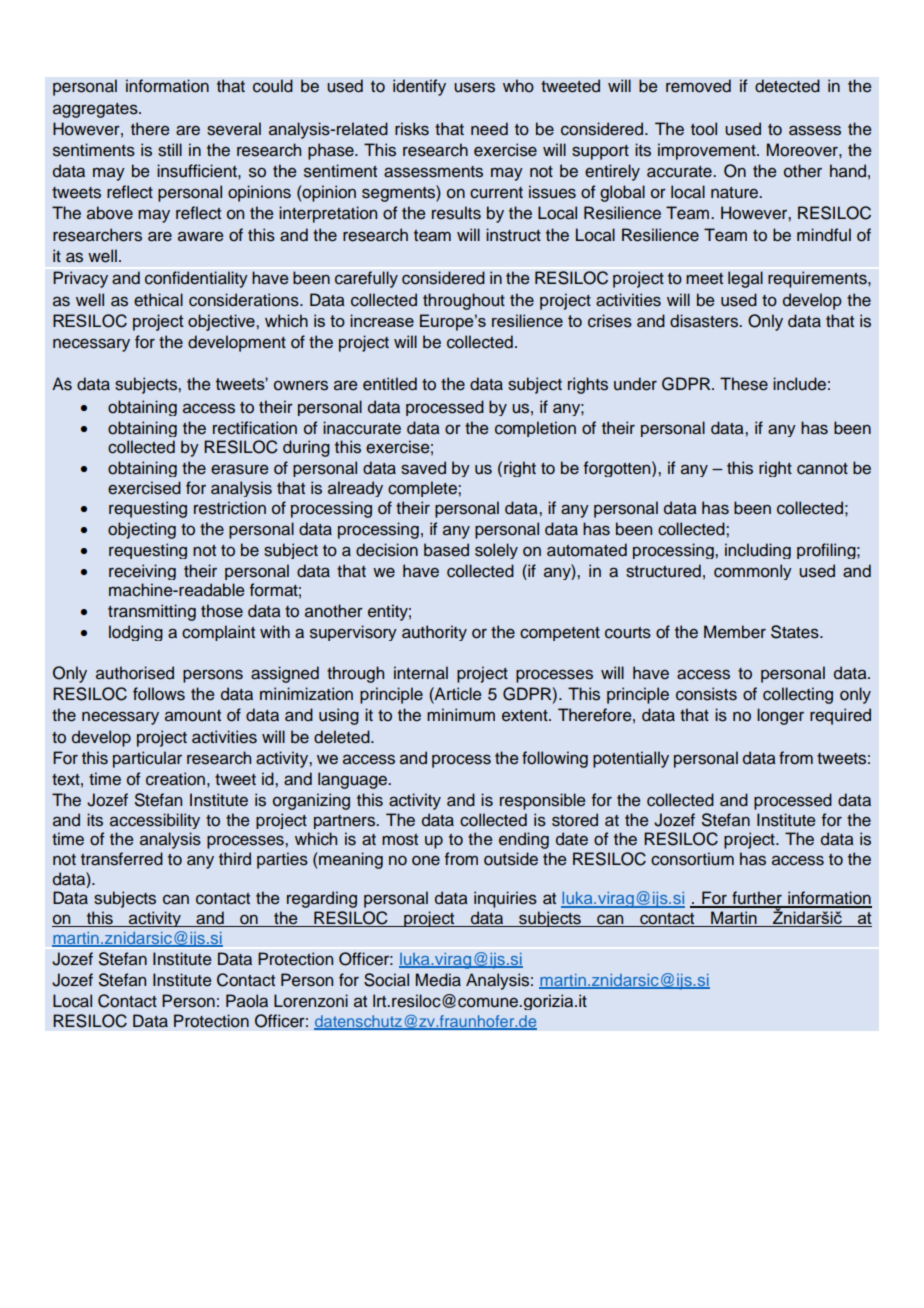  What do you see at coordinates (706, 694) in the image?
I see `consists` at bounding box center [706, 694].
